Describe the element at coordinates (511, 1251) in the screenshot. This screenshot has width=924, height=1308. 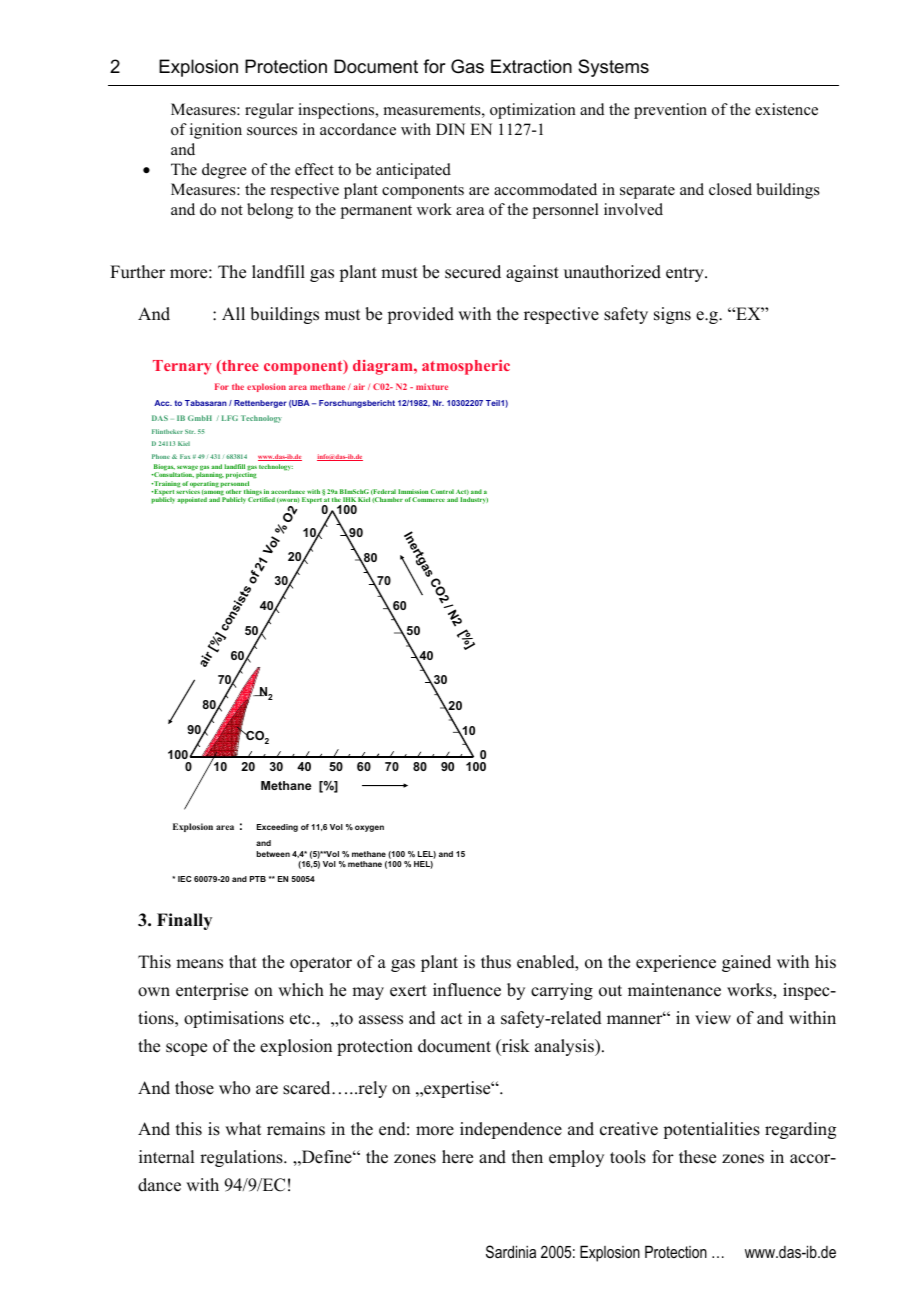
I see `Sardinia` at that location.
